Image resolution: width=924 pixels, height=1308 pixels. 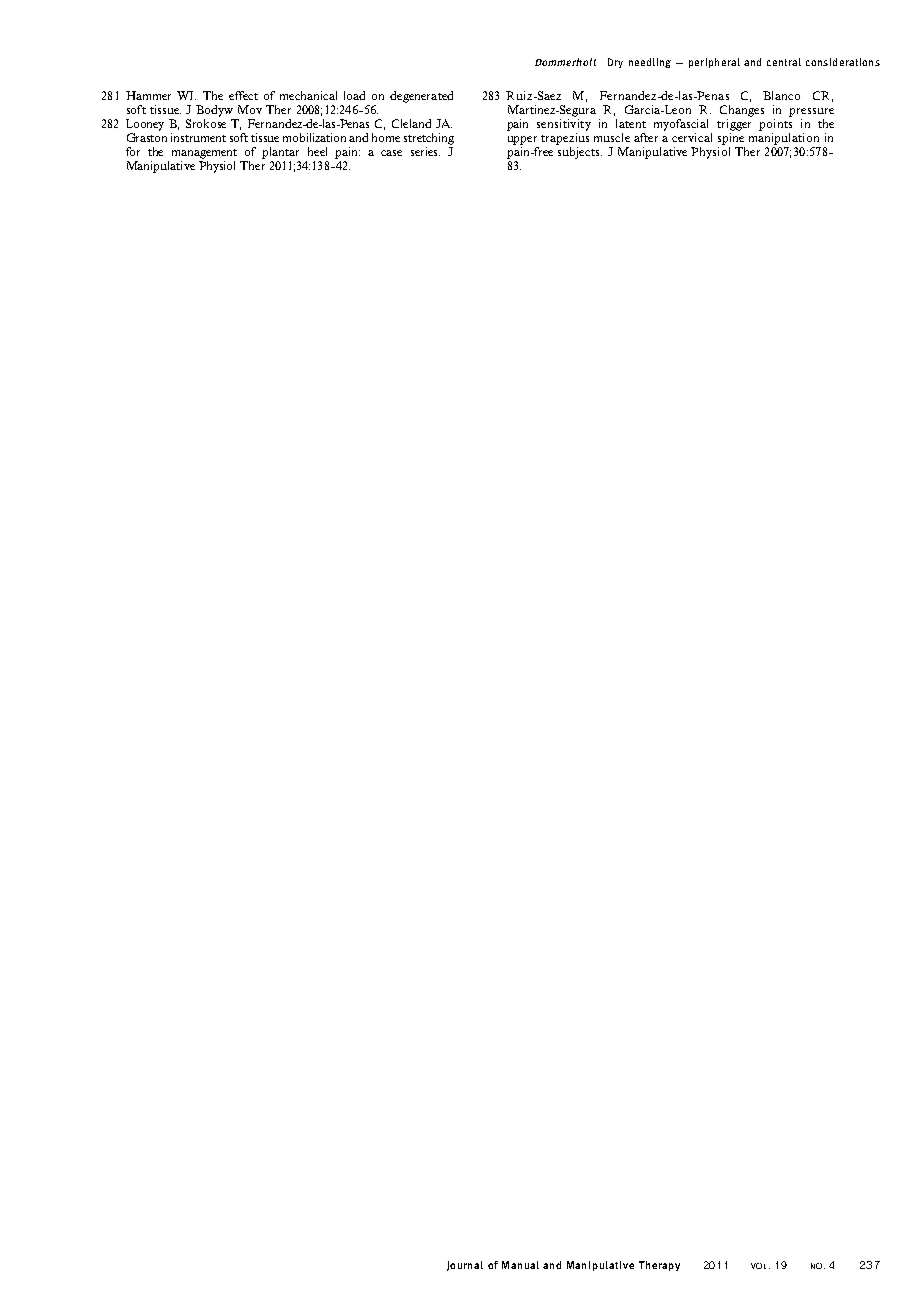 I want to click on management, so click(x=204, y=154).
